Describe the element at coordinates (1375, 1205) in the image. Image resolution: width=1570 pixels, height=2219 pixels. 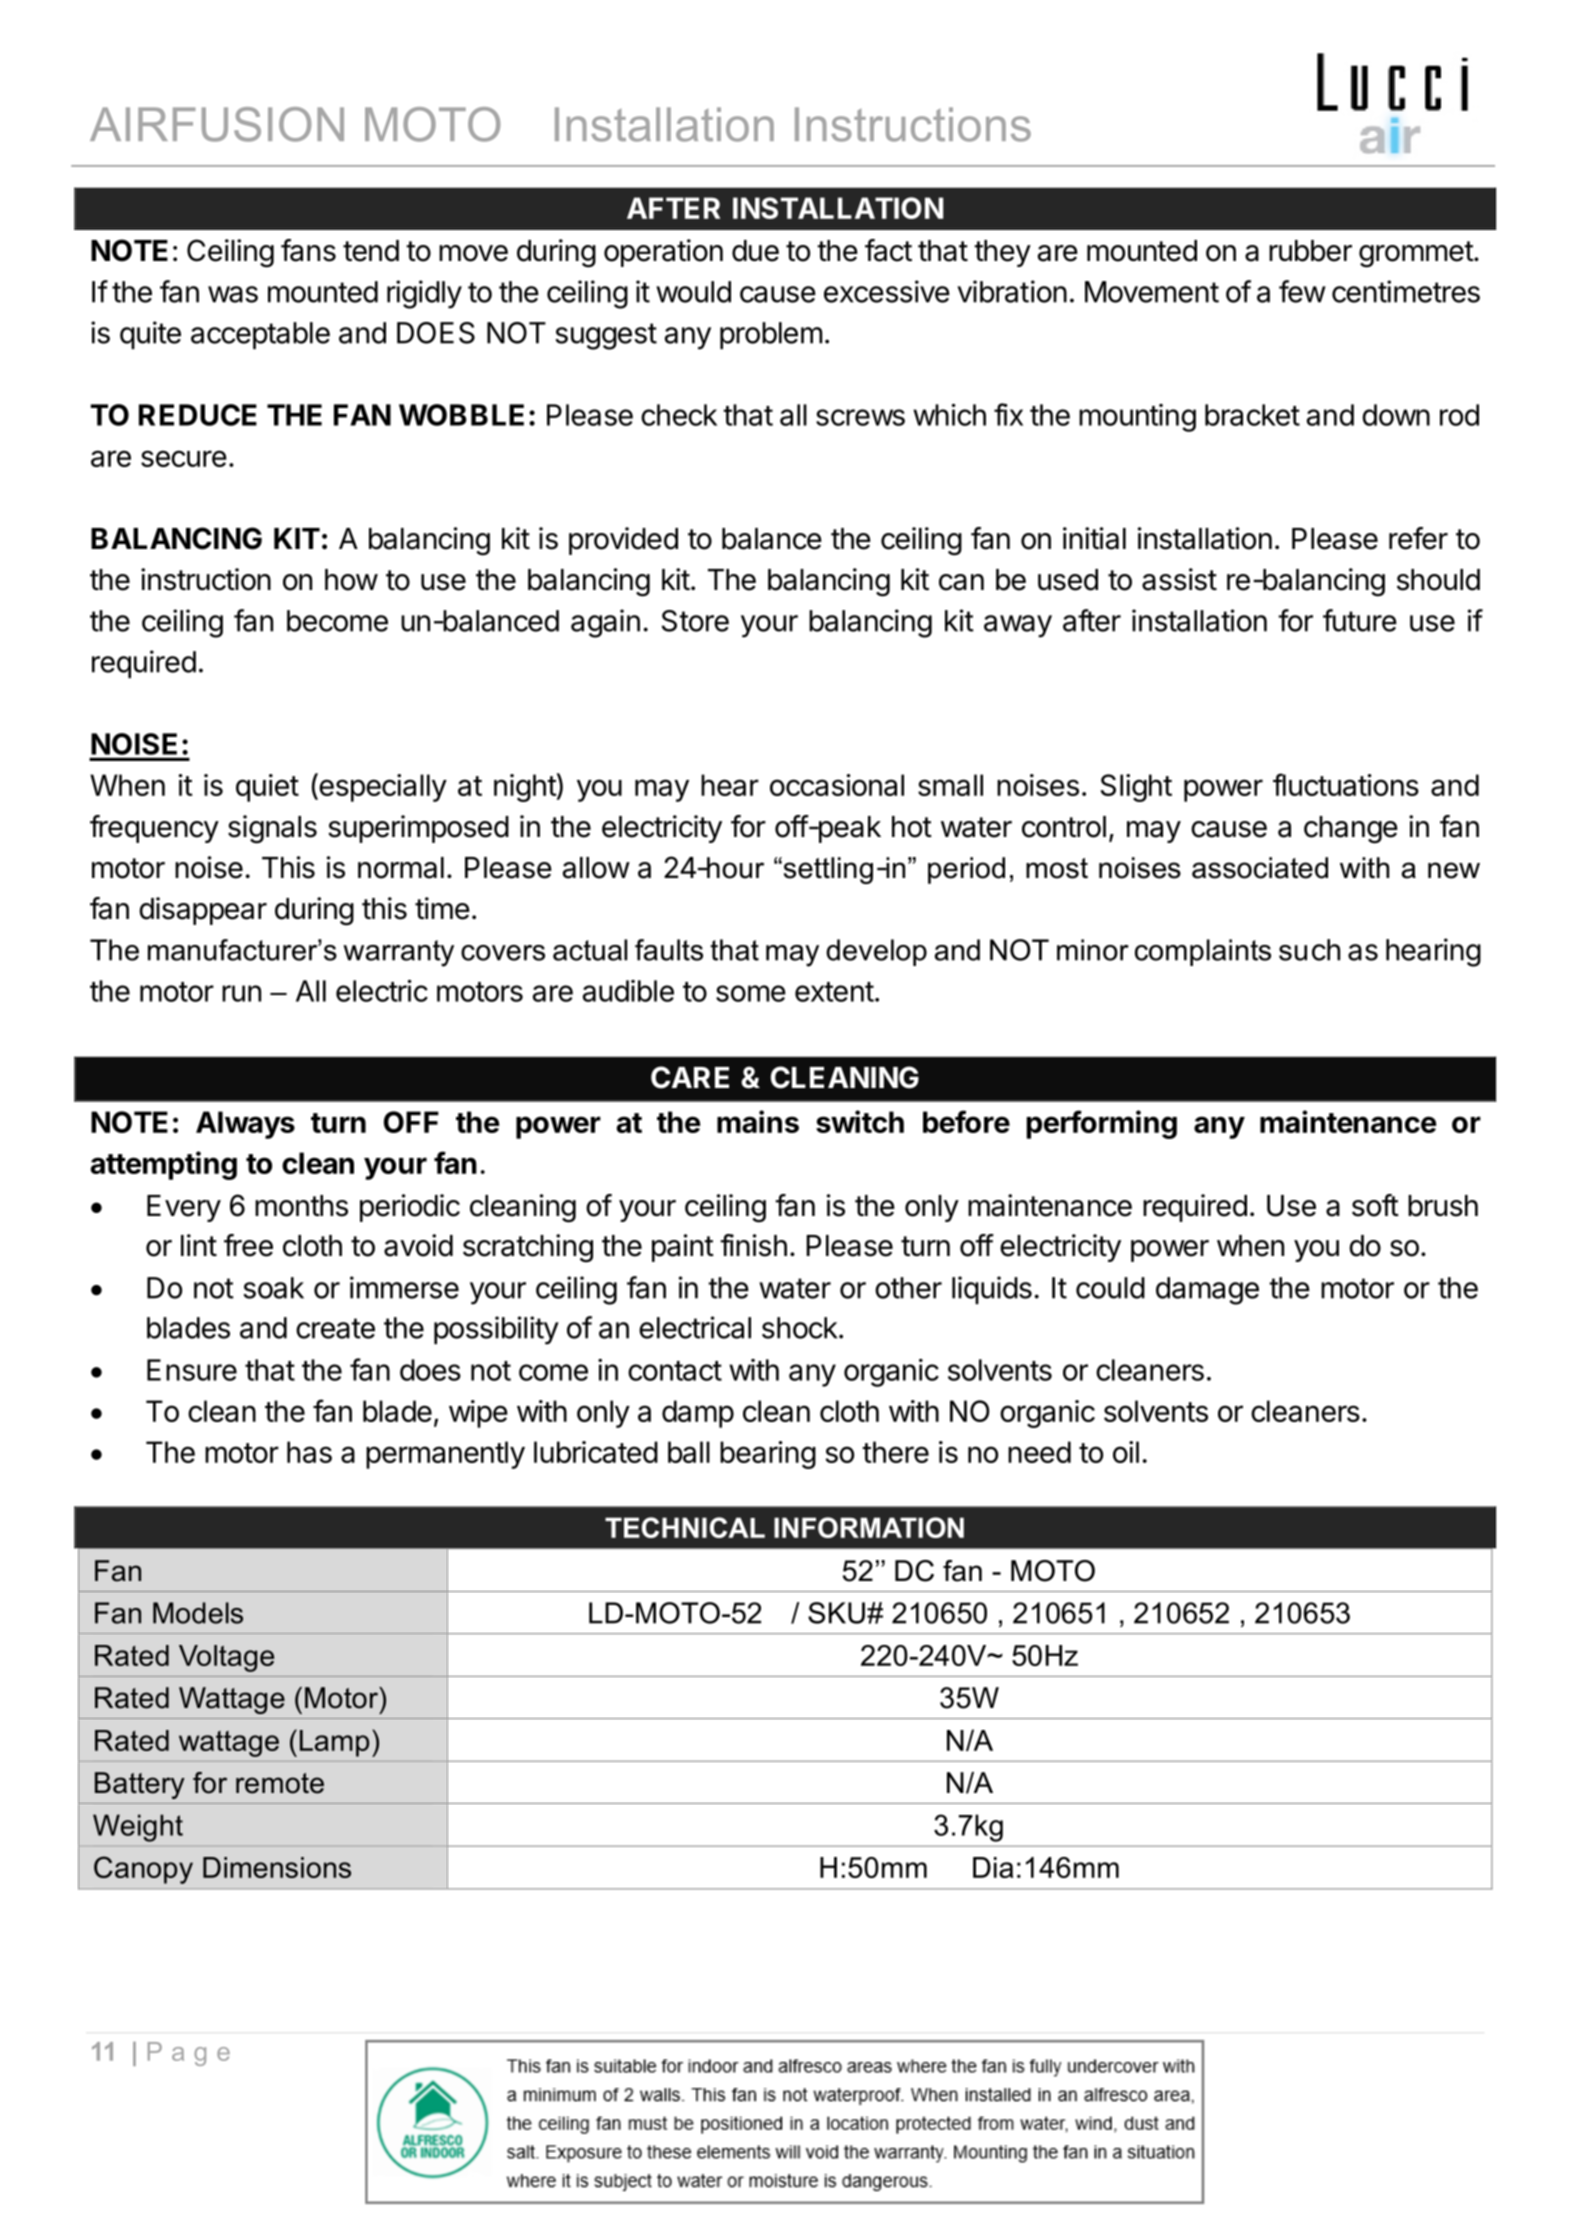
I see `soft` at that location.
